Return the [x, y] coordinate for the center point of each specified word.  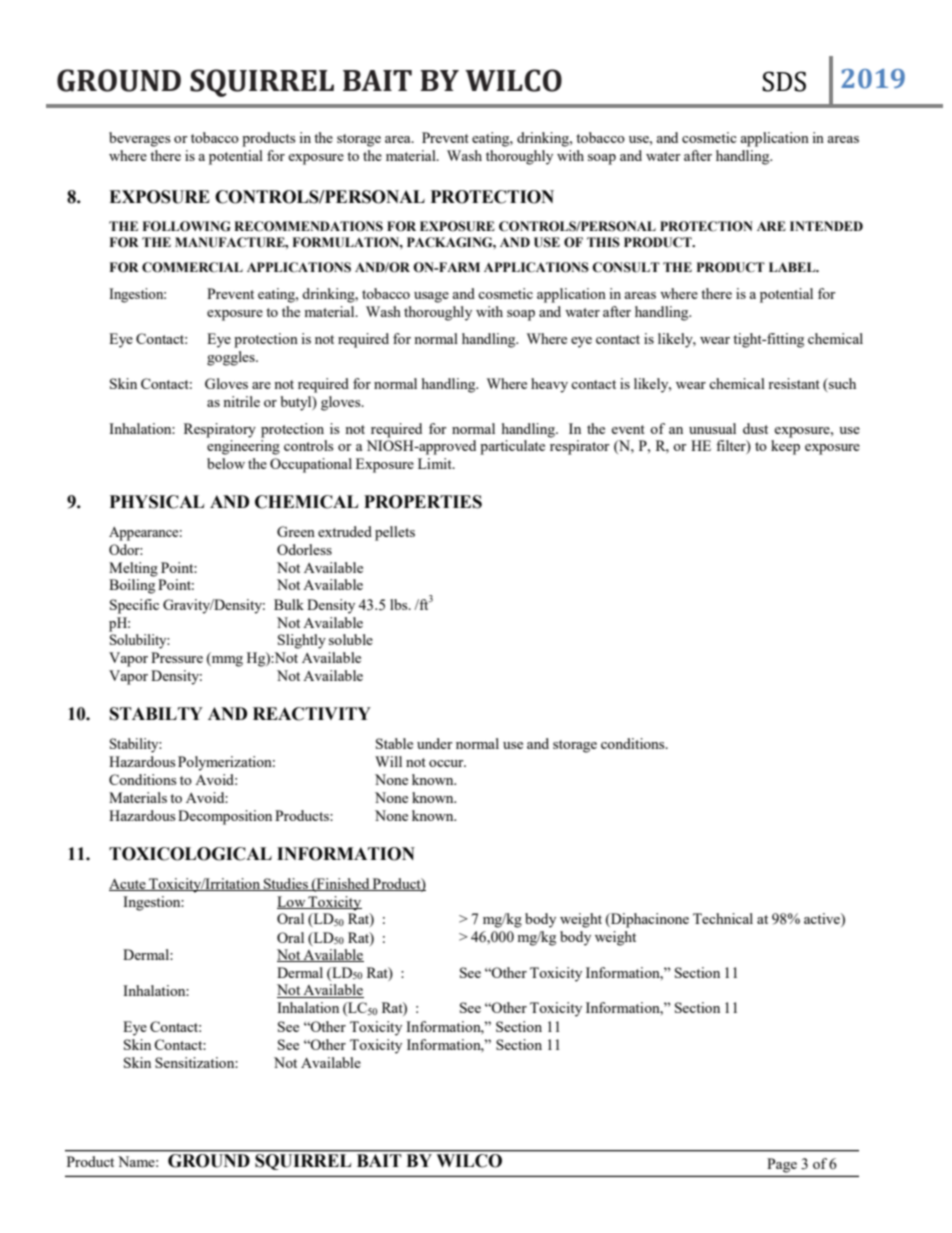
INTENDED [826, 226]
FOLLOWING [186, 226]
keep [785, 447]
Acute [128, 885]
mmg [226, 661]
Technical [723, 918]
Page [782, 1165]
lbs [400, 604]
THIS [603, 242]
